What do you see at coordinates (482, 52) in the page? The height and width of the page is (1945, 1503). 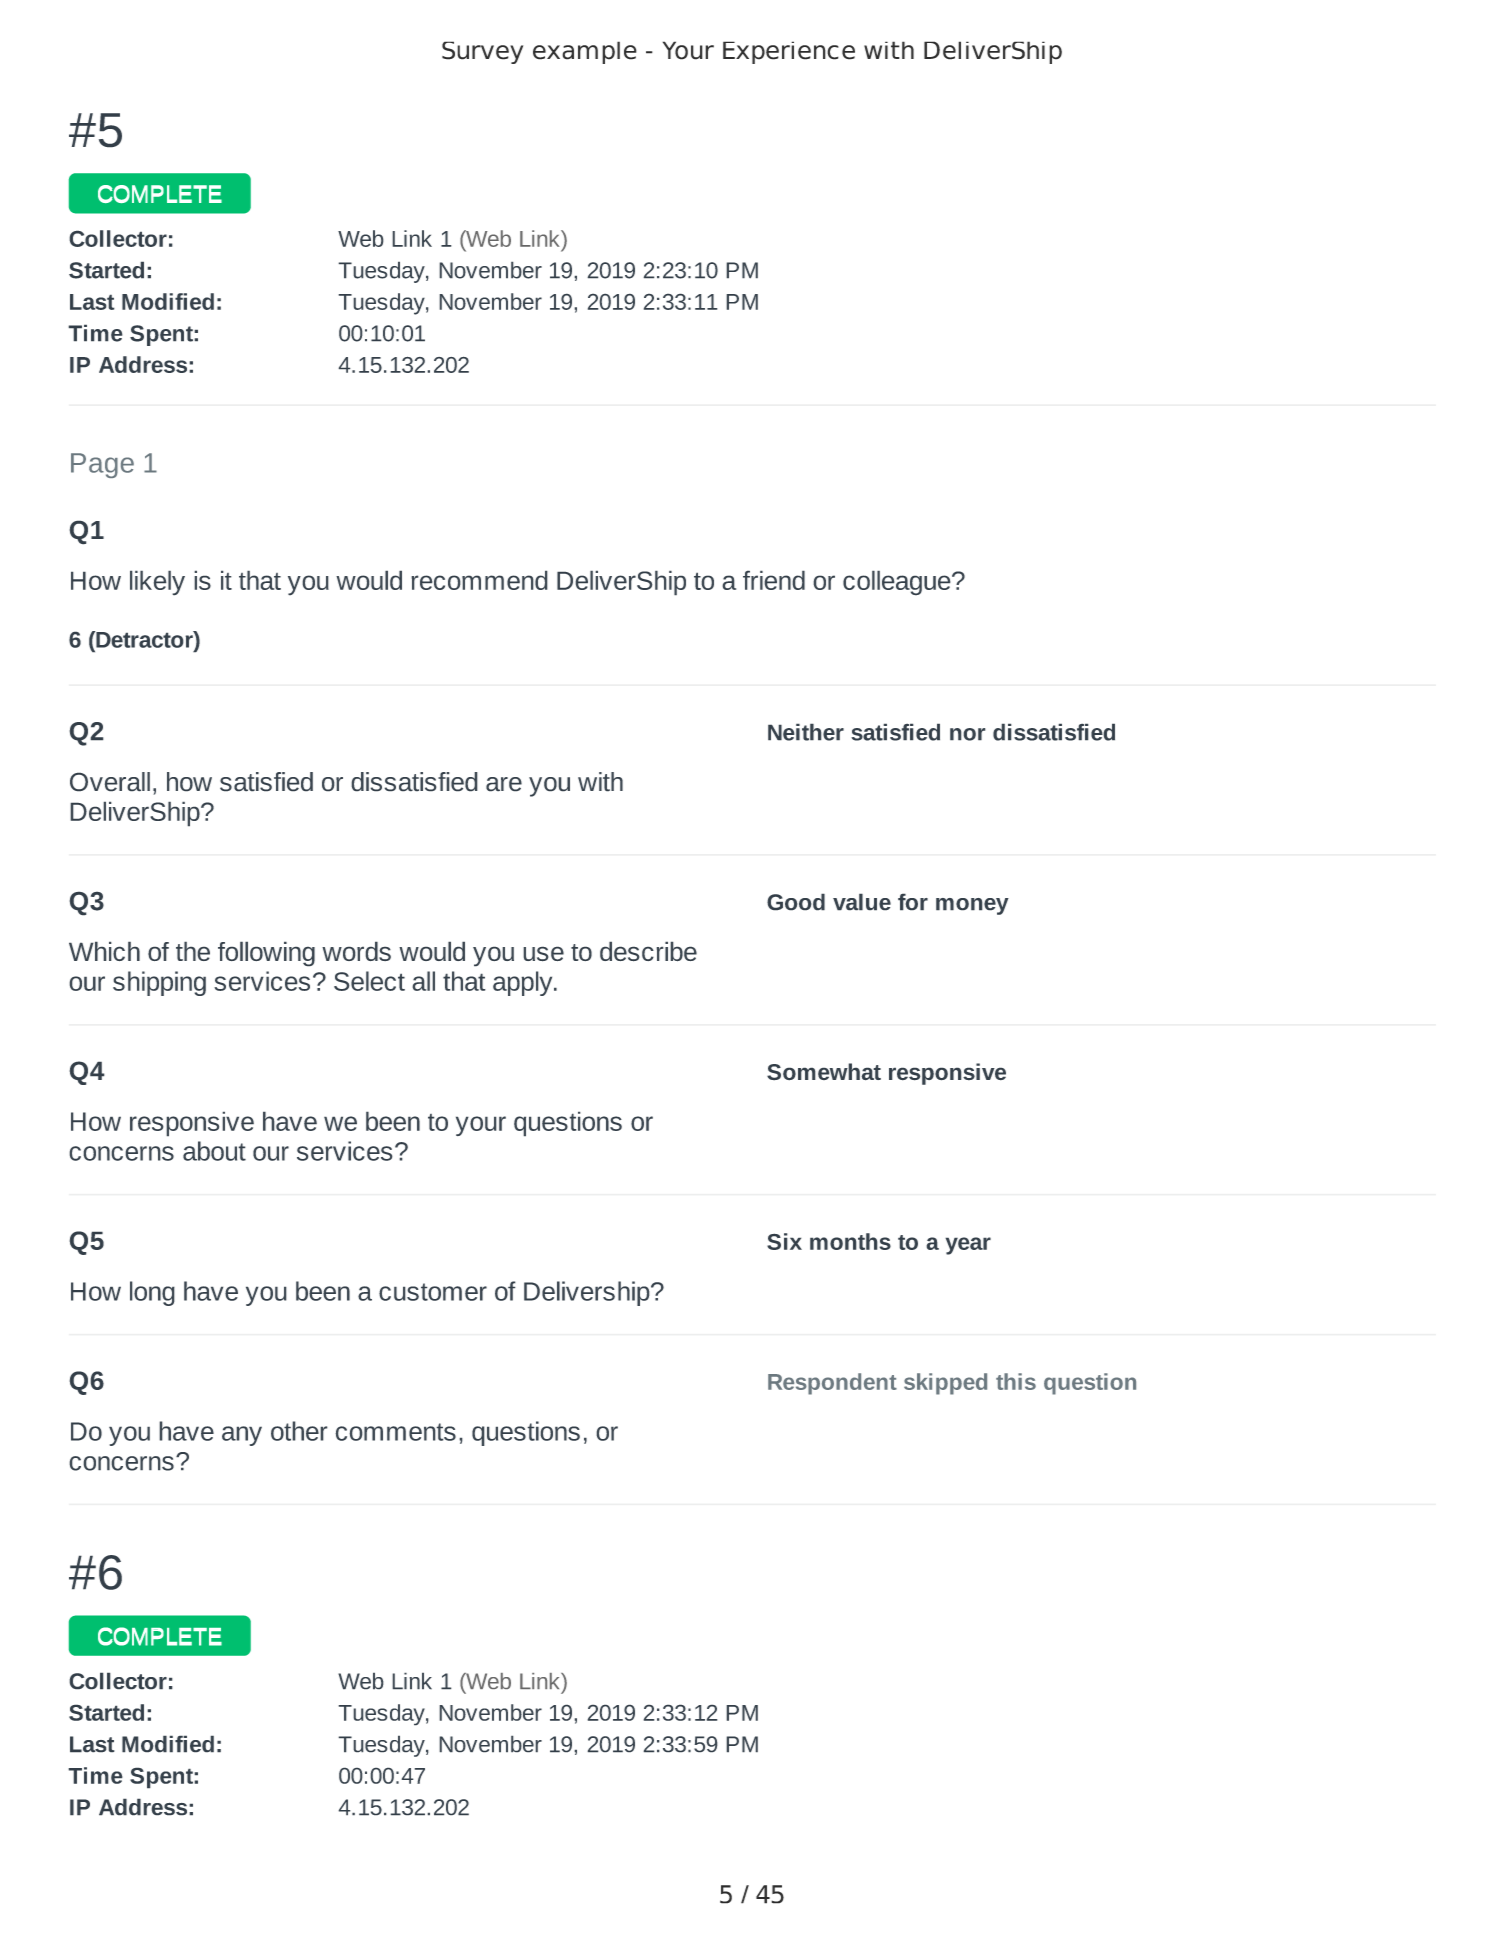 I see `Survey` at bounding box center [482, 52].
